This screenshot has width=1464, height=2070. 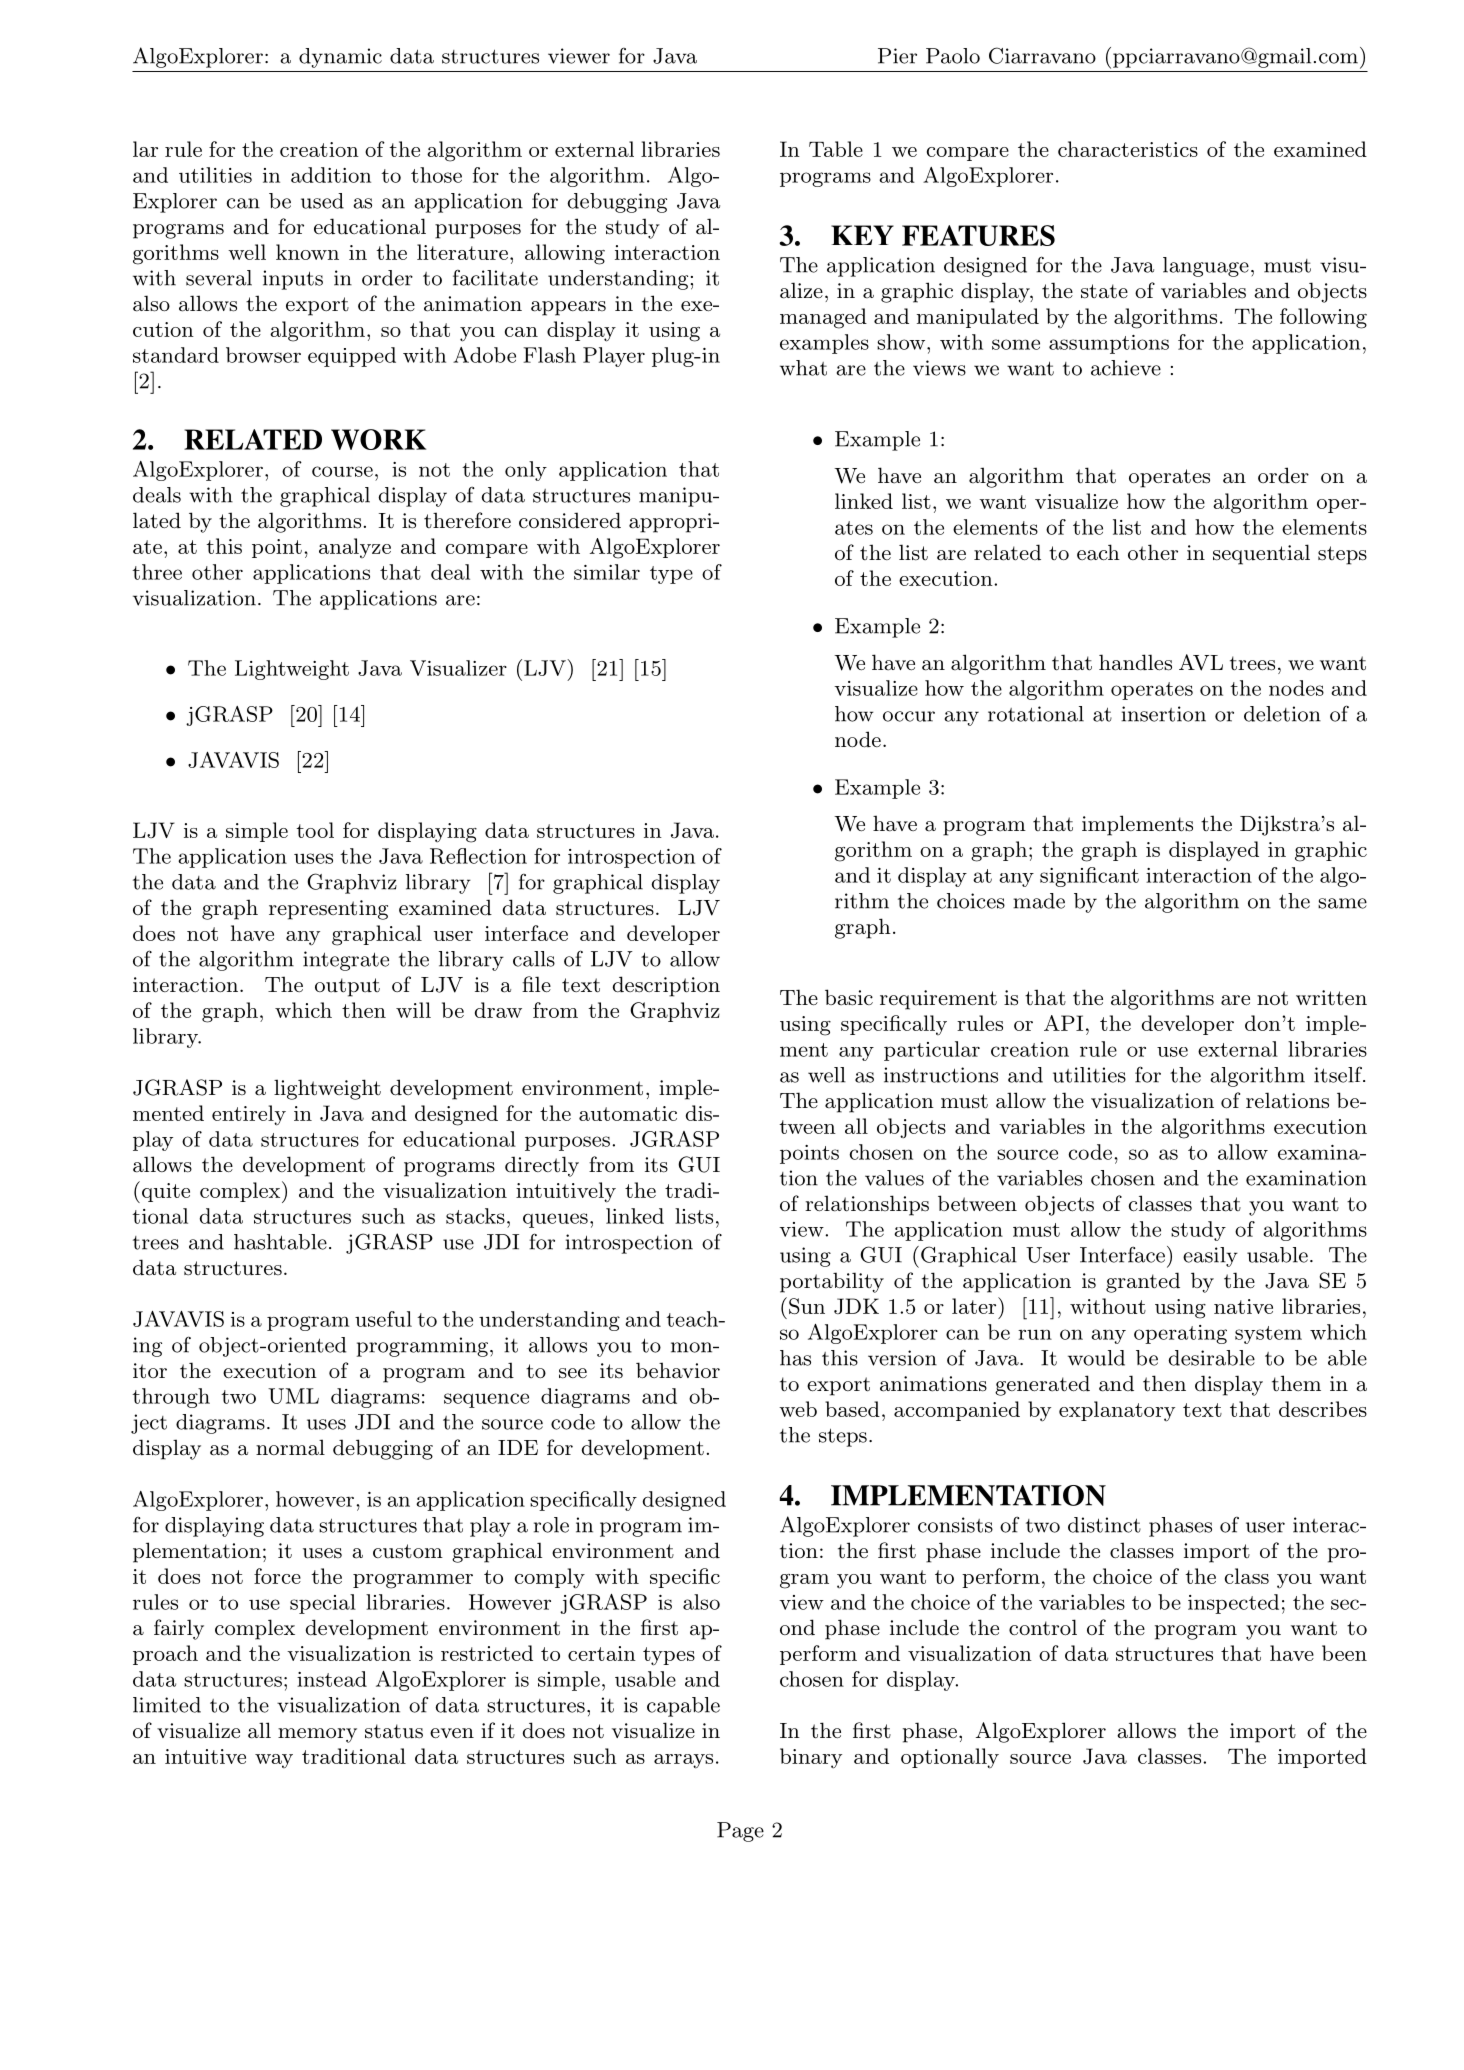 I want to click on written, so click(x=1331, y=997).
